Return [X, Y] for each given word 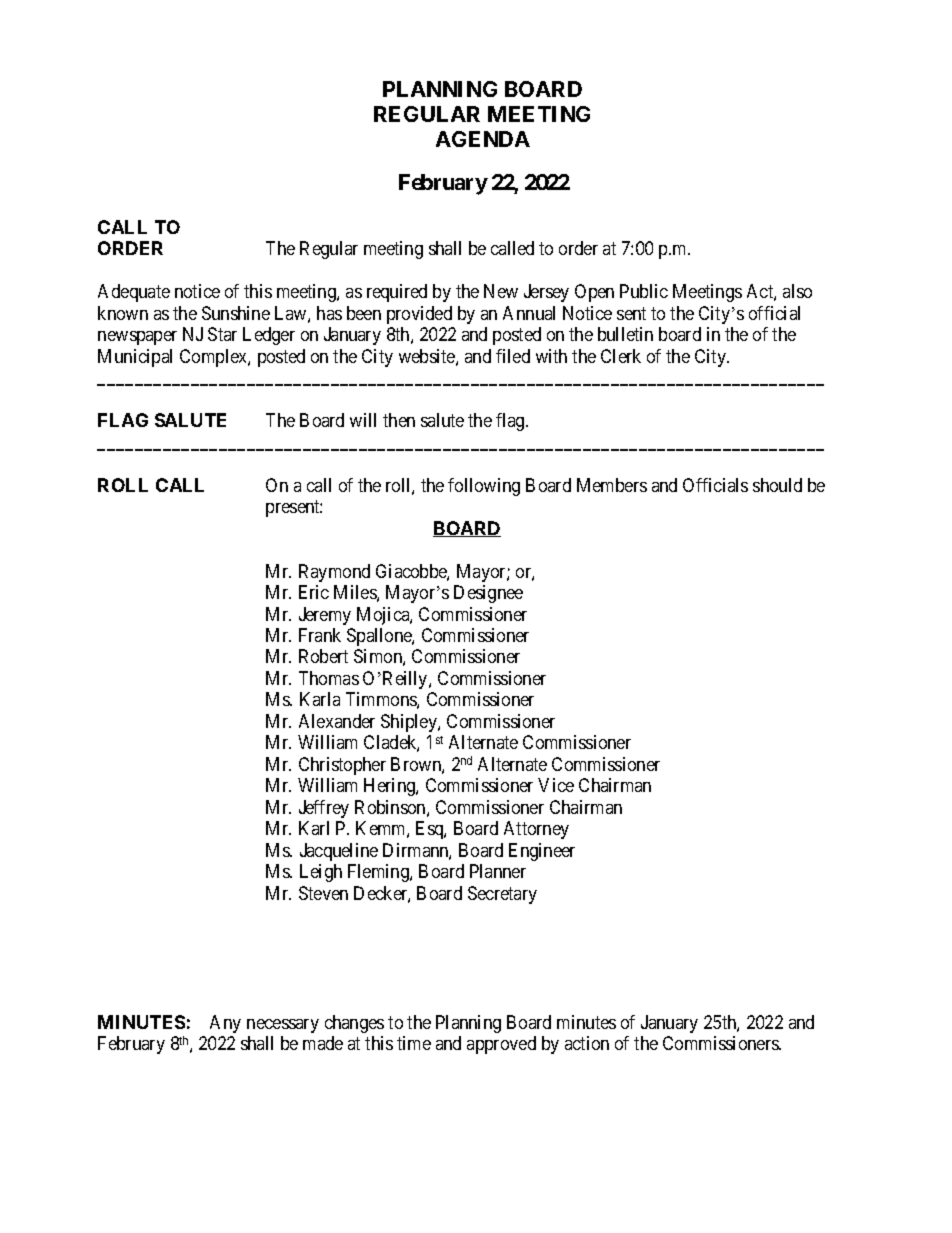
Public [644, 291]
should [777, 485]
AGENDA [483, 139]
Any [225, 1024]
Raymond [334, 573]
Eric [314, 592]
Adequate [134, 293]
